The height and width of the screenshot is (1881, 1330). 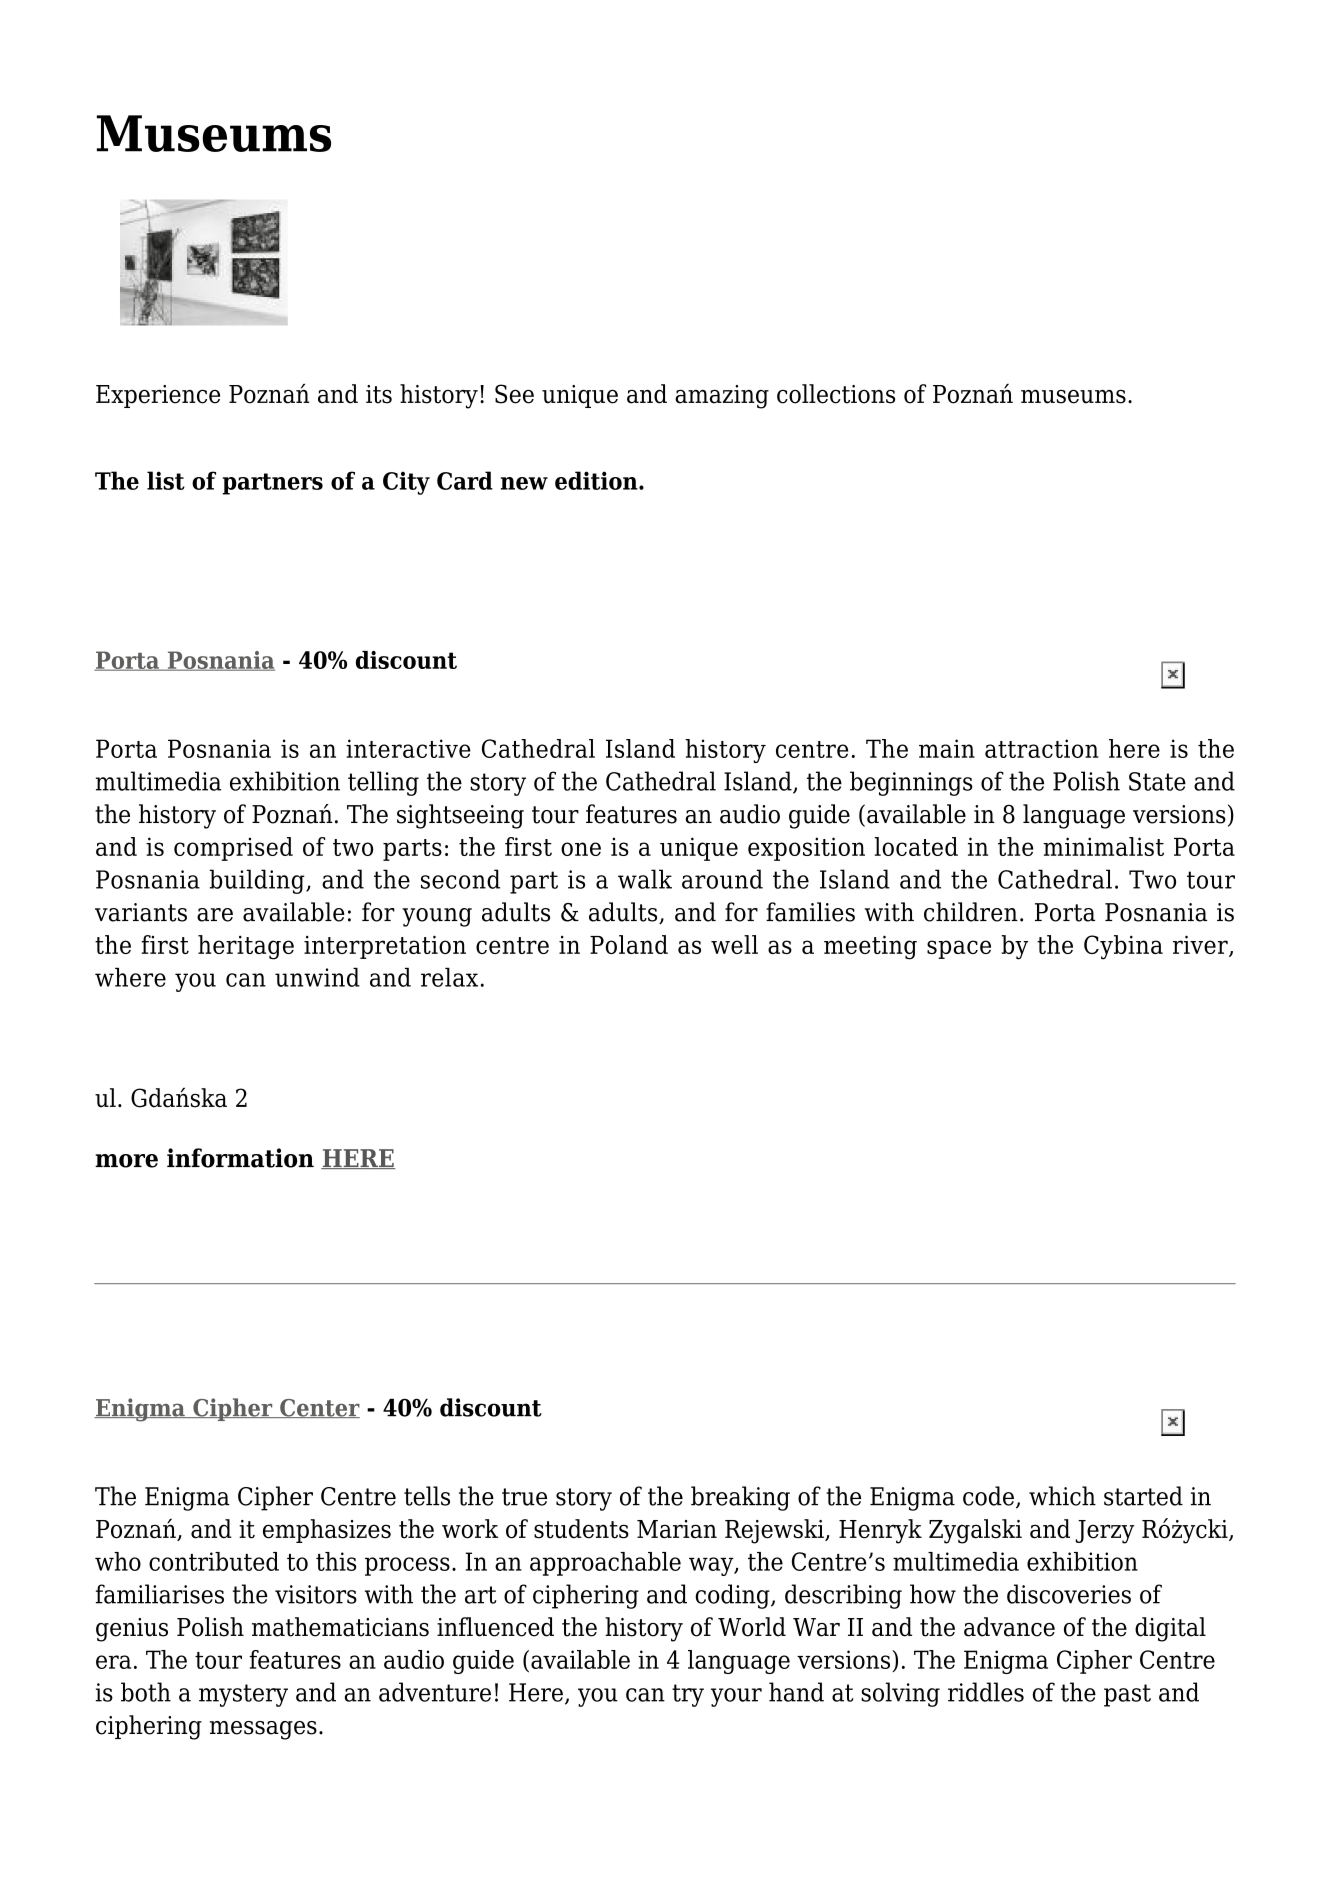 What do you see at coordinates (319, 1408) in the screenshot?
I see `Center` at bounding box center [319, 1408].
